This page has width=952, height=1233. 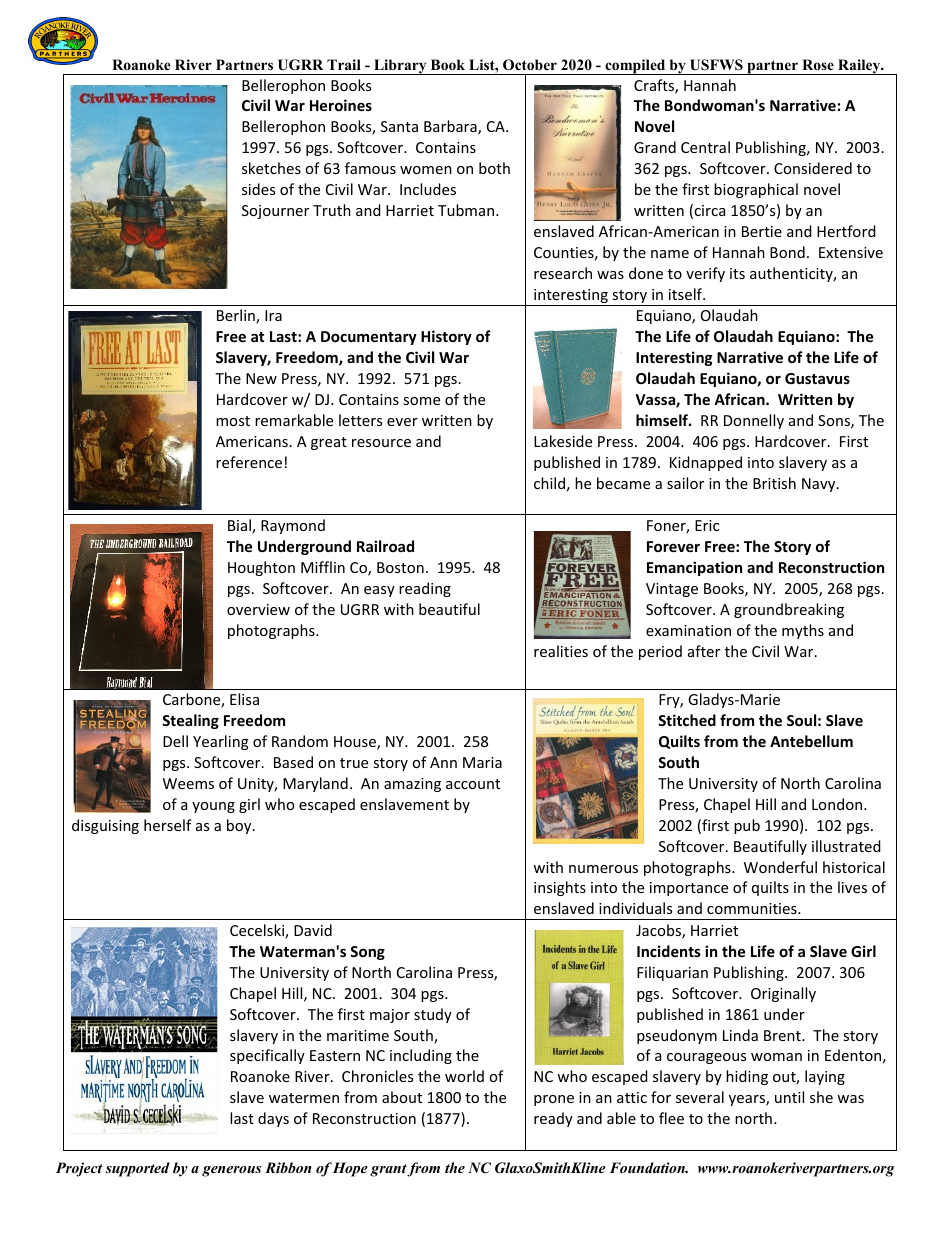 What do you see at coordinates (754, 421) in the page?
I see `Donnelly` at bounding box center [754, 421].
